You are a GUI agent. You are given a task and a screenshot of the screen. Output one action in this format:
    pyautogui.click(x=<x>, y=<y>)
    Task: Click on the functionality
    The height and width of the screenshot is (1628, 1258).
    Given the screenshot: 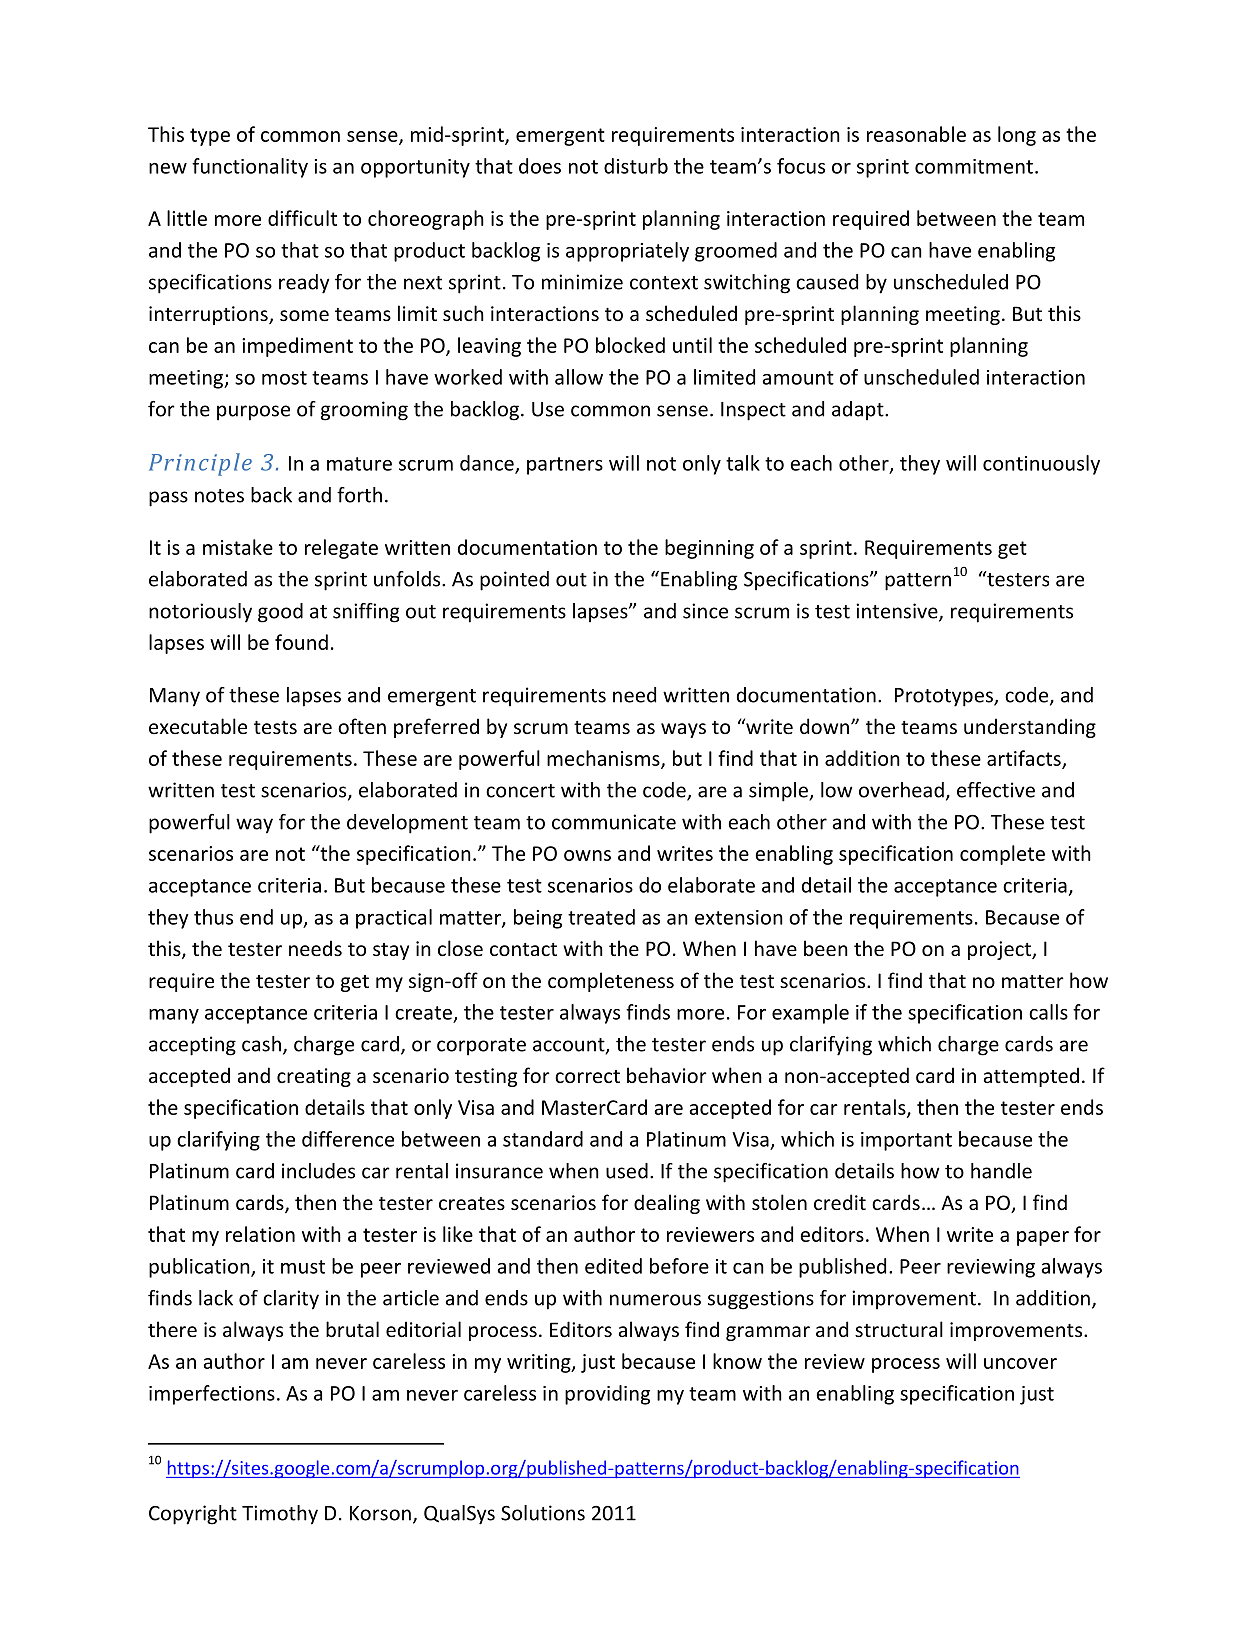 What is the action you would take?
    pyautogui.click(x=250, y=168)
